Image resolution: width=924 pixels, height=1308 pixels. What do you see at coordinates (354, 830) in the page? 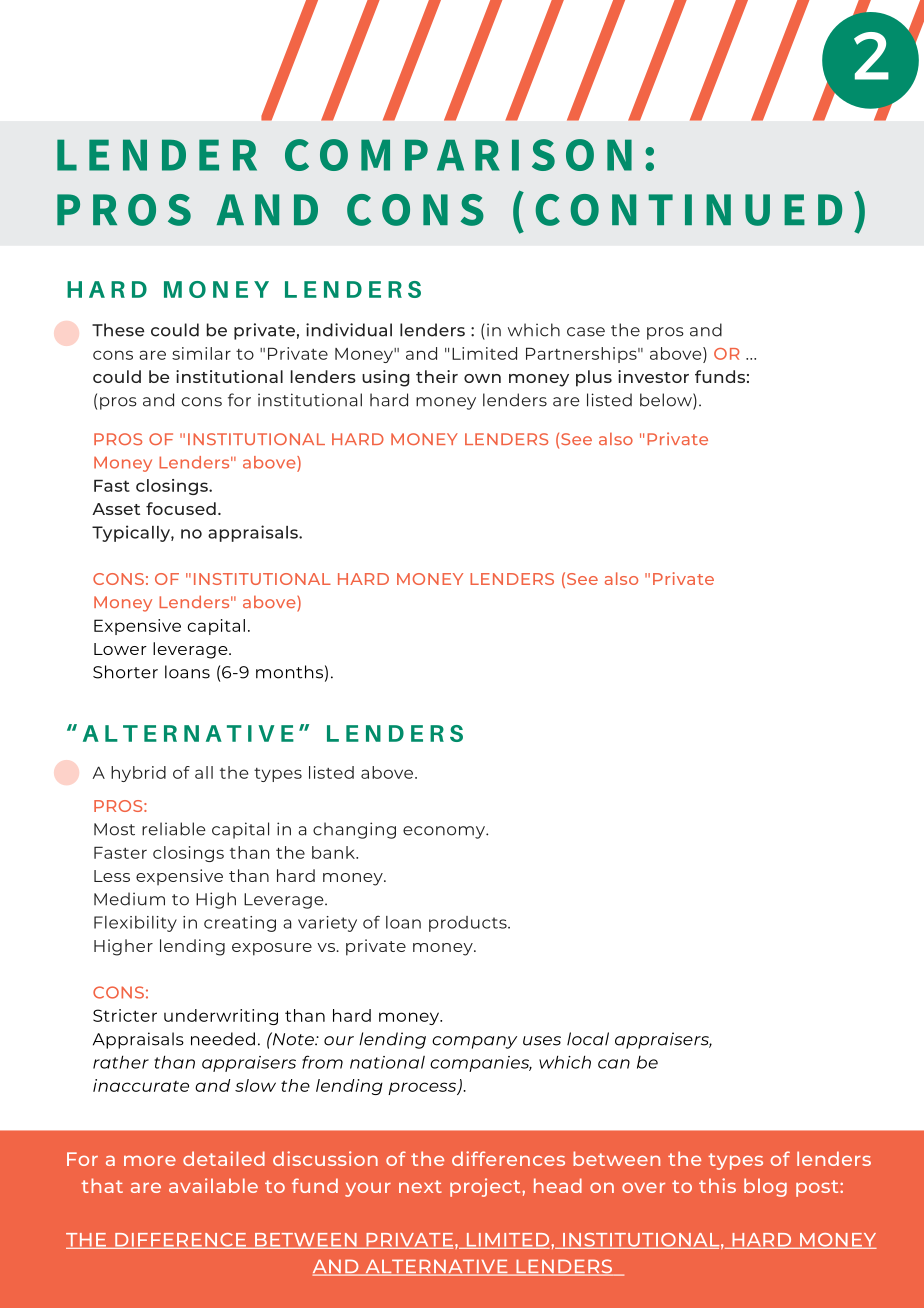
I see `changing` at bounding box center [354, 830].
